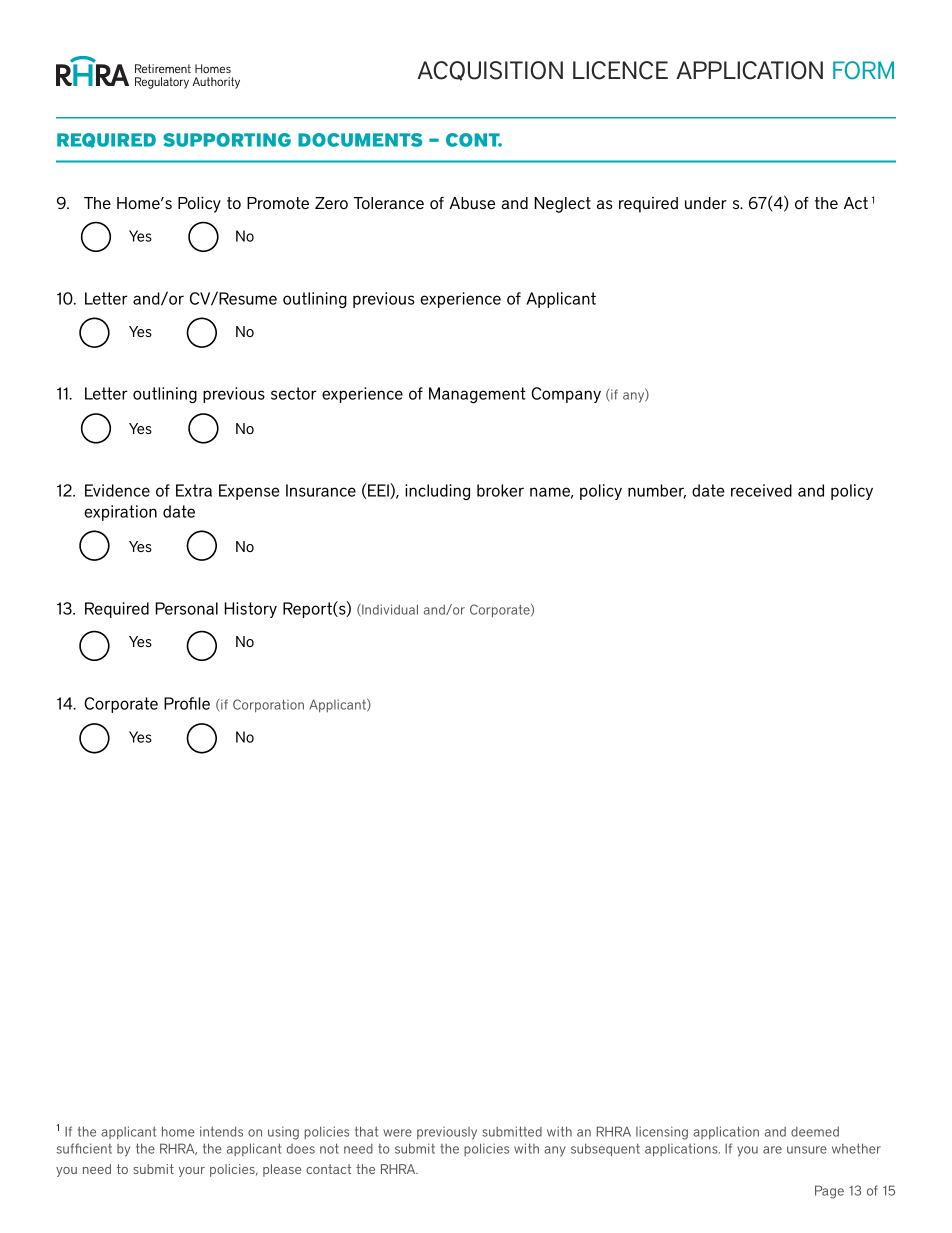 The width and height of the page is (952, 1233). What do you see at coordinates (187, 608) in the page?
I see `Personal` at bounding box center [187, 608].
